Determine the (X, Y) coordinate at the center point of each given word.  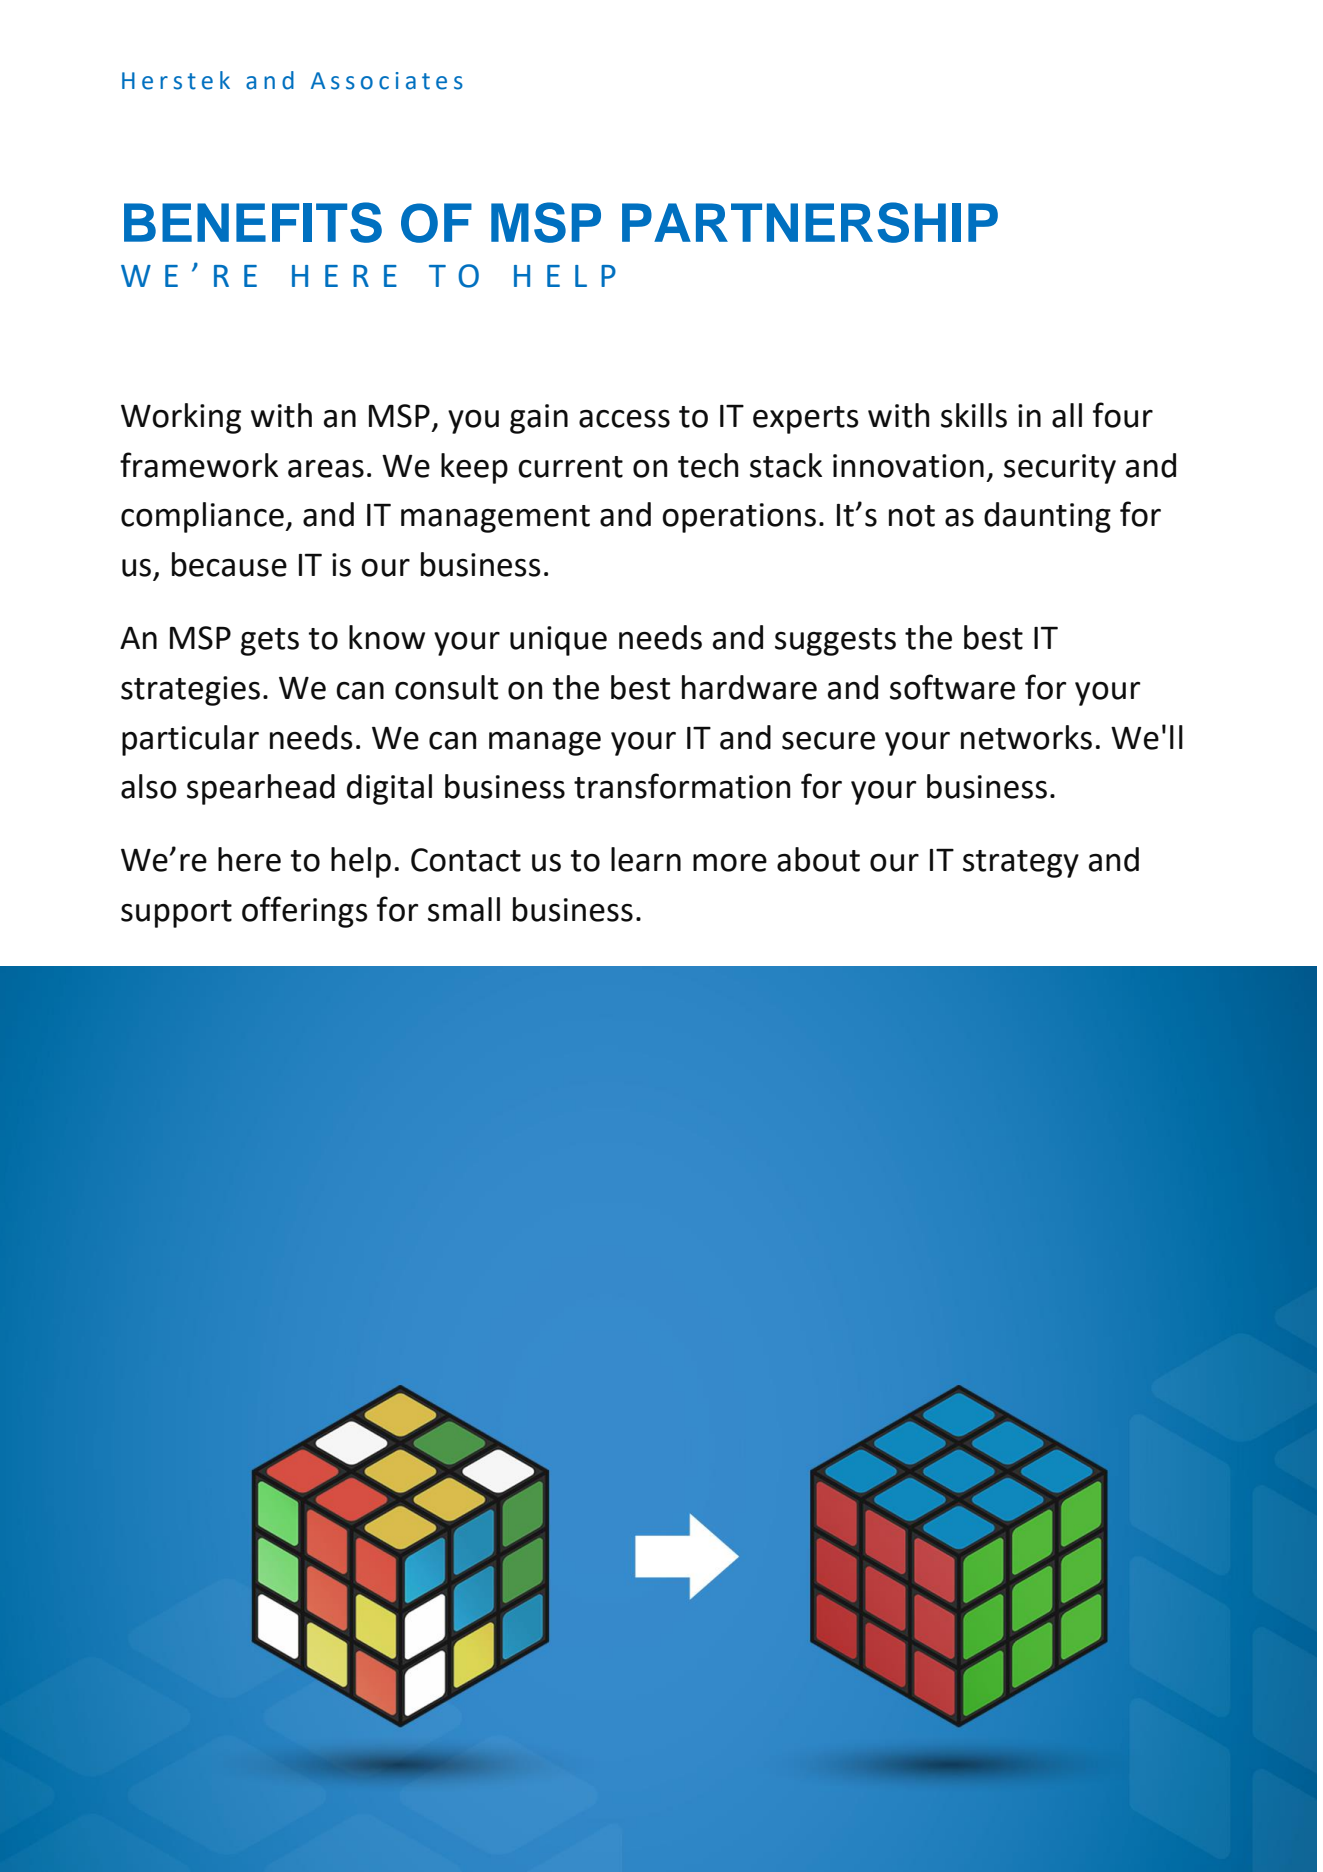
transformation (682, 786)
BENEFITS (253, 222)
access (624, 419)
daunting (1047, 517)
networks (1026, 737)
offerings (305, 912)
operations (739, 518)
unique (558, 641)
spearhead (261, 789)
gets (270, 642)
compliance (203, 517)
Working (181, 418)
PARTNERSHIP (810, 222)
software (952, 687)
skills (974, 415)
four (1123, 415)
